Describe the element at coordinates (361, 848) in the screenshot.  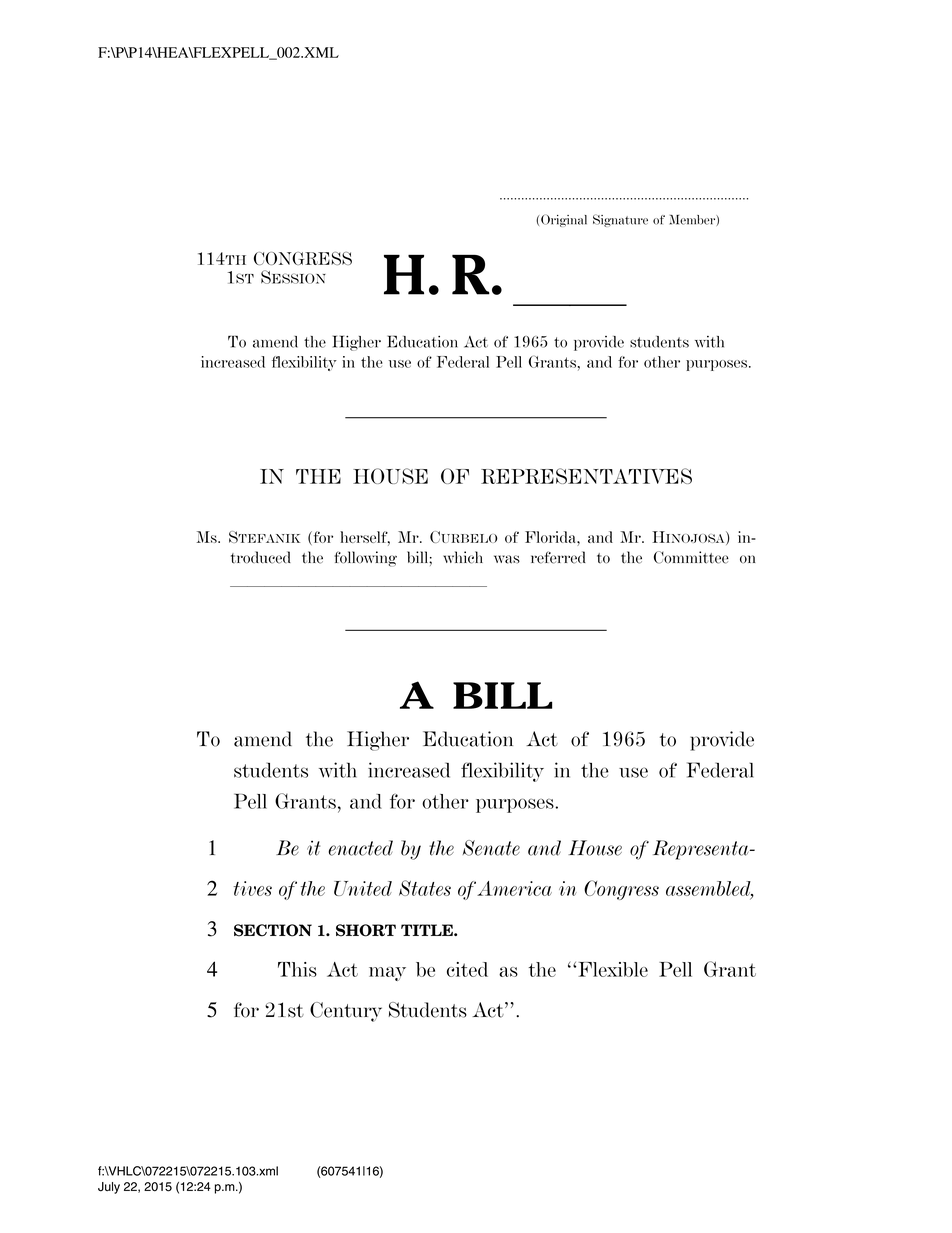
I see `enacted` at that location.
